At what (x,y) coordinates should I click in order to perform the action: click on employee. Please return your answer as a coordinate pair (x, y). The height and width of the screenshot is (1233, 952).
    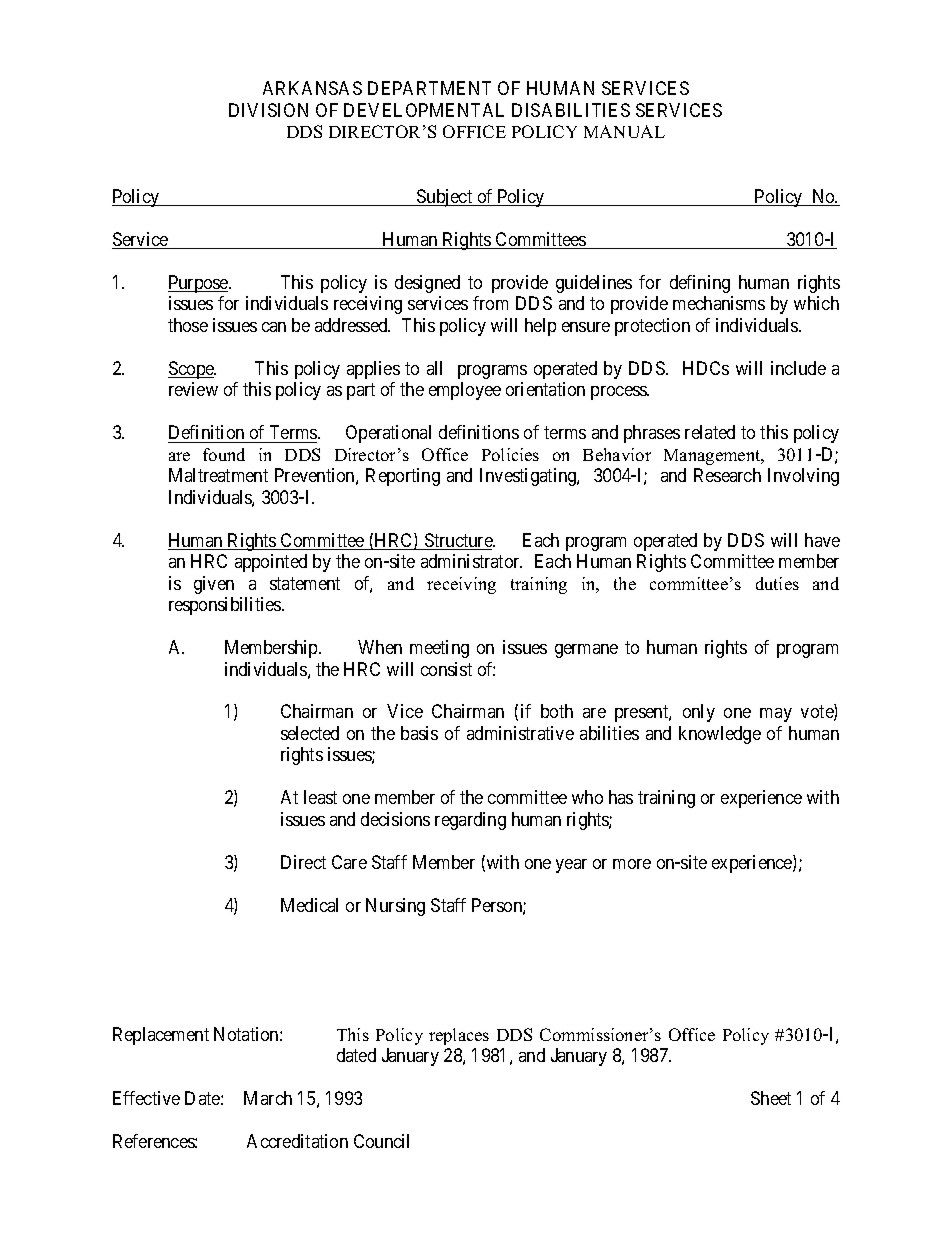
    Looking at the image, I should click on (465, 391).
